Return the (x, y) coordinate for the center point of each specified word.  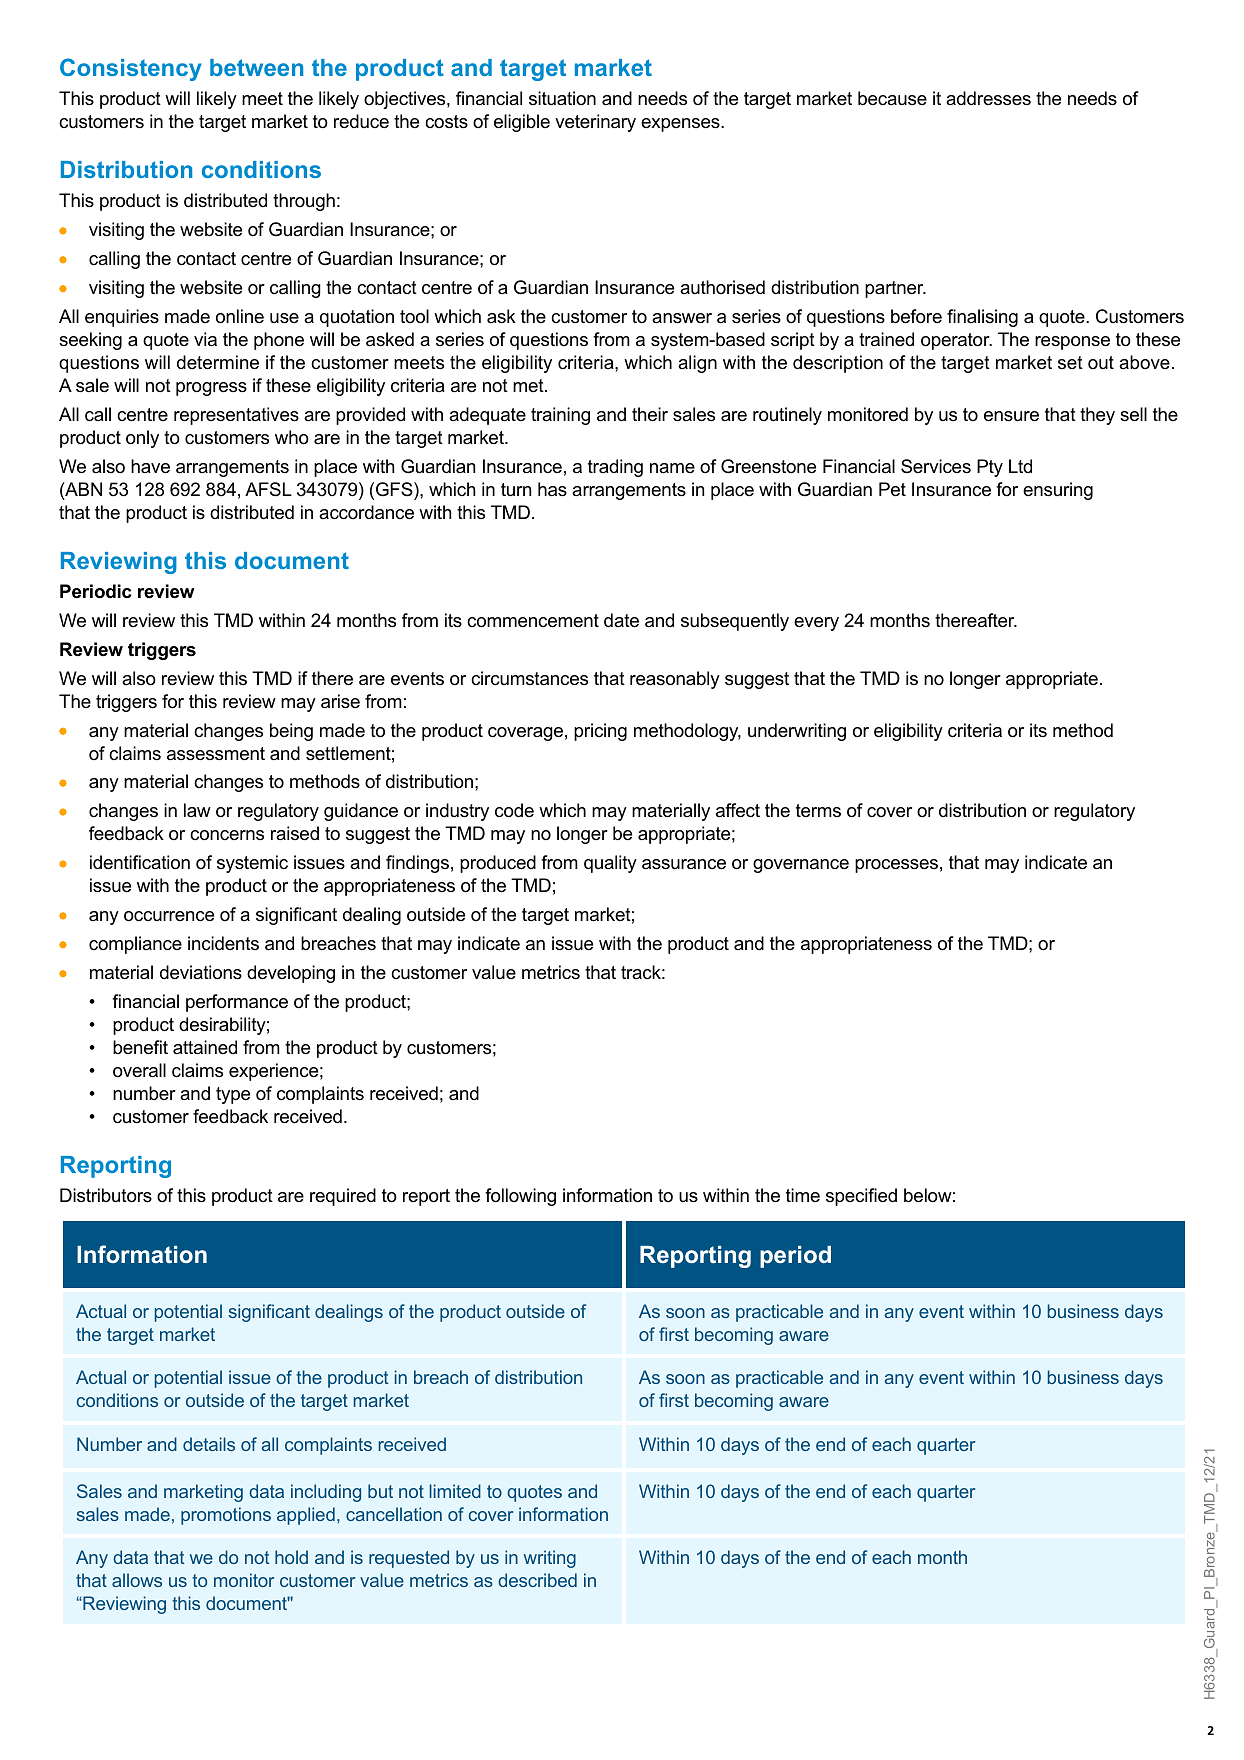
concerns (227, 835)
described (537, 1580)
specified (861, 1197)
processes (896, 866)
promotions (226, 1516)
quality (610, 864)
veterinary (595, 123)
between (256, 67)
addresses (988, 98)
